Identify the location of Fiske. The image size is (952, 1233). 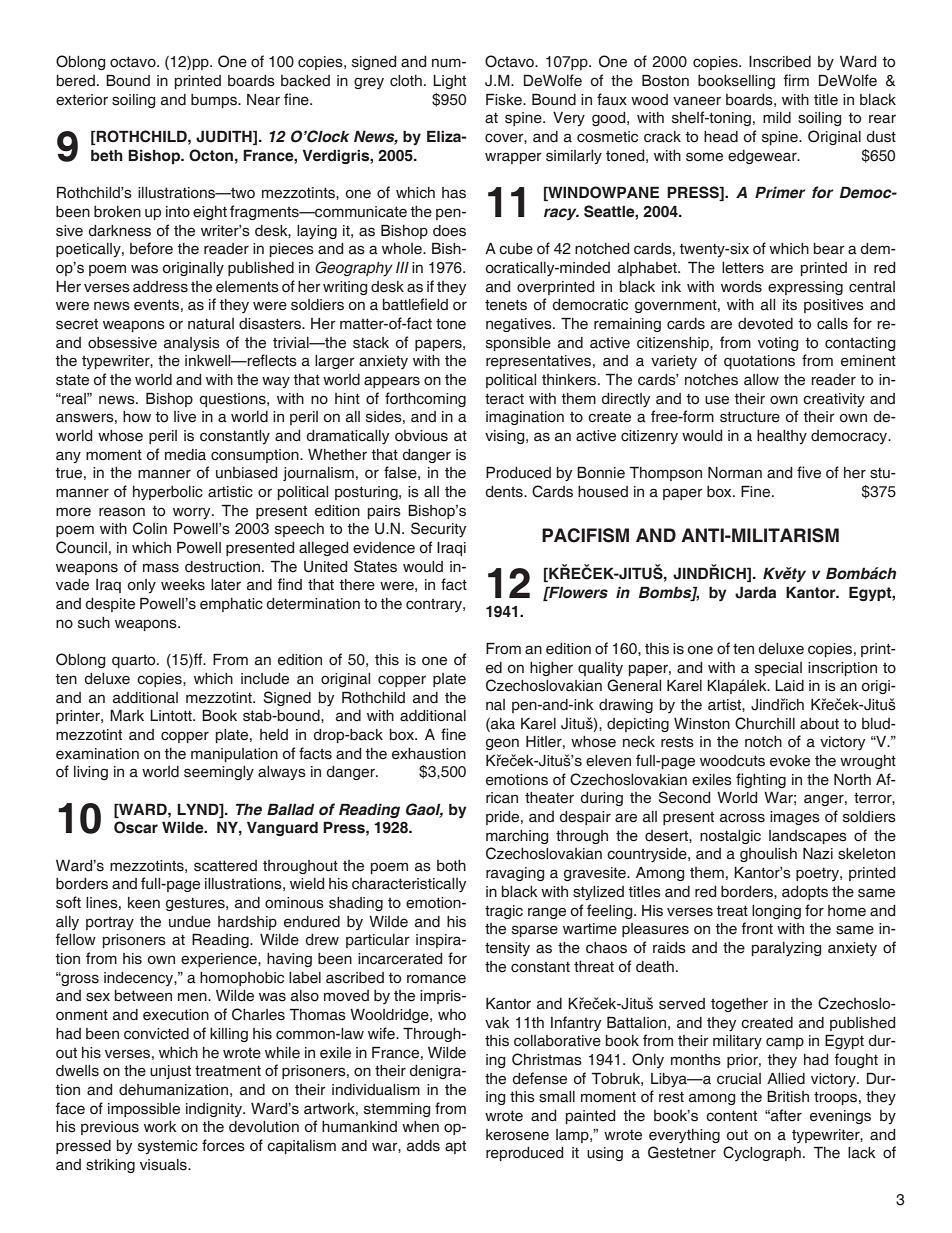
(505, 99).
